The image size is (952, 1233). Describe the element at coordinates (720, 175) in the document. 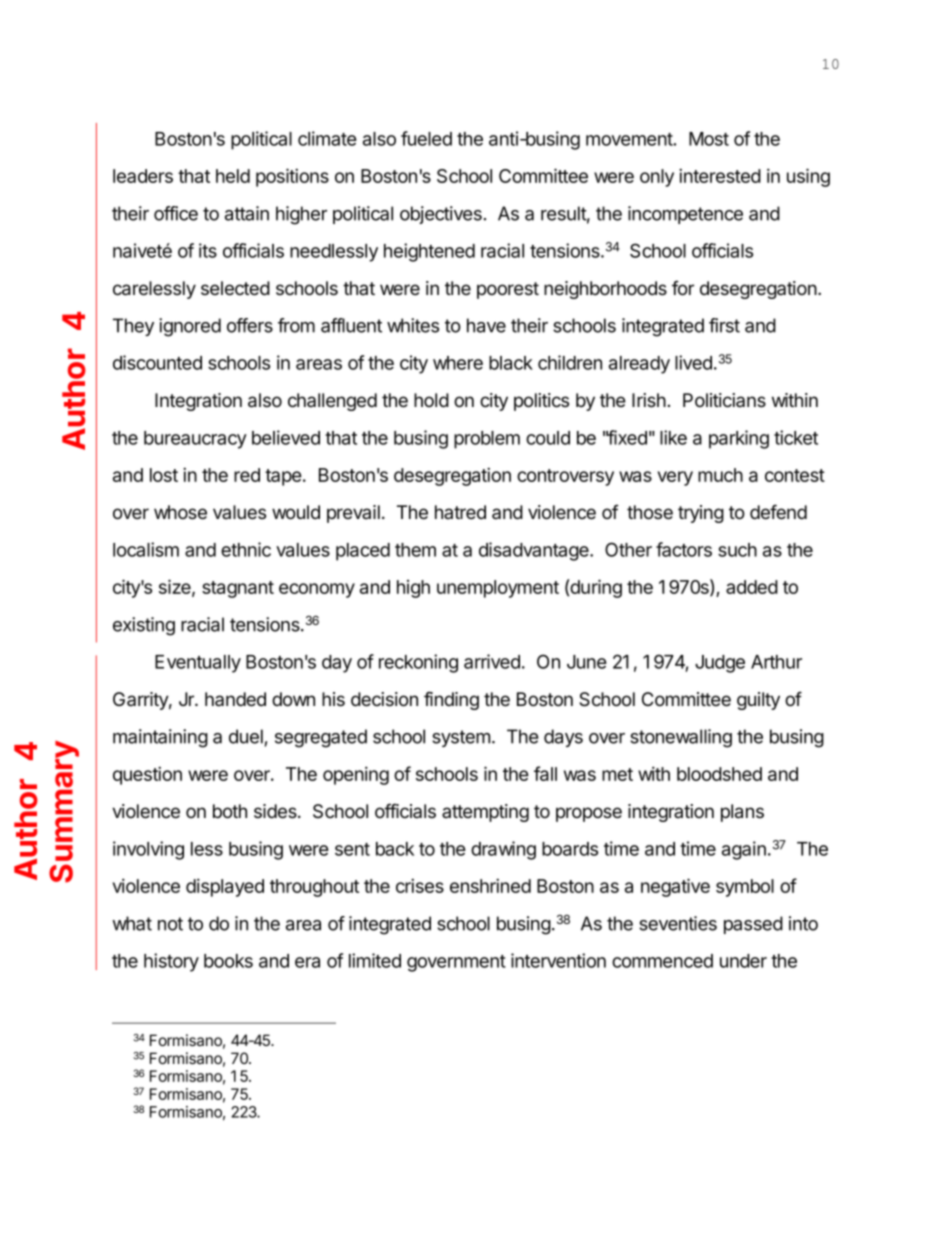

I see `interested` at that location.
